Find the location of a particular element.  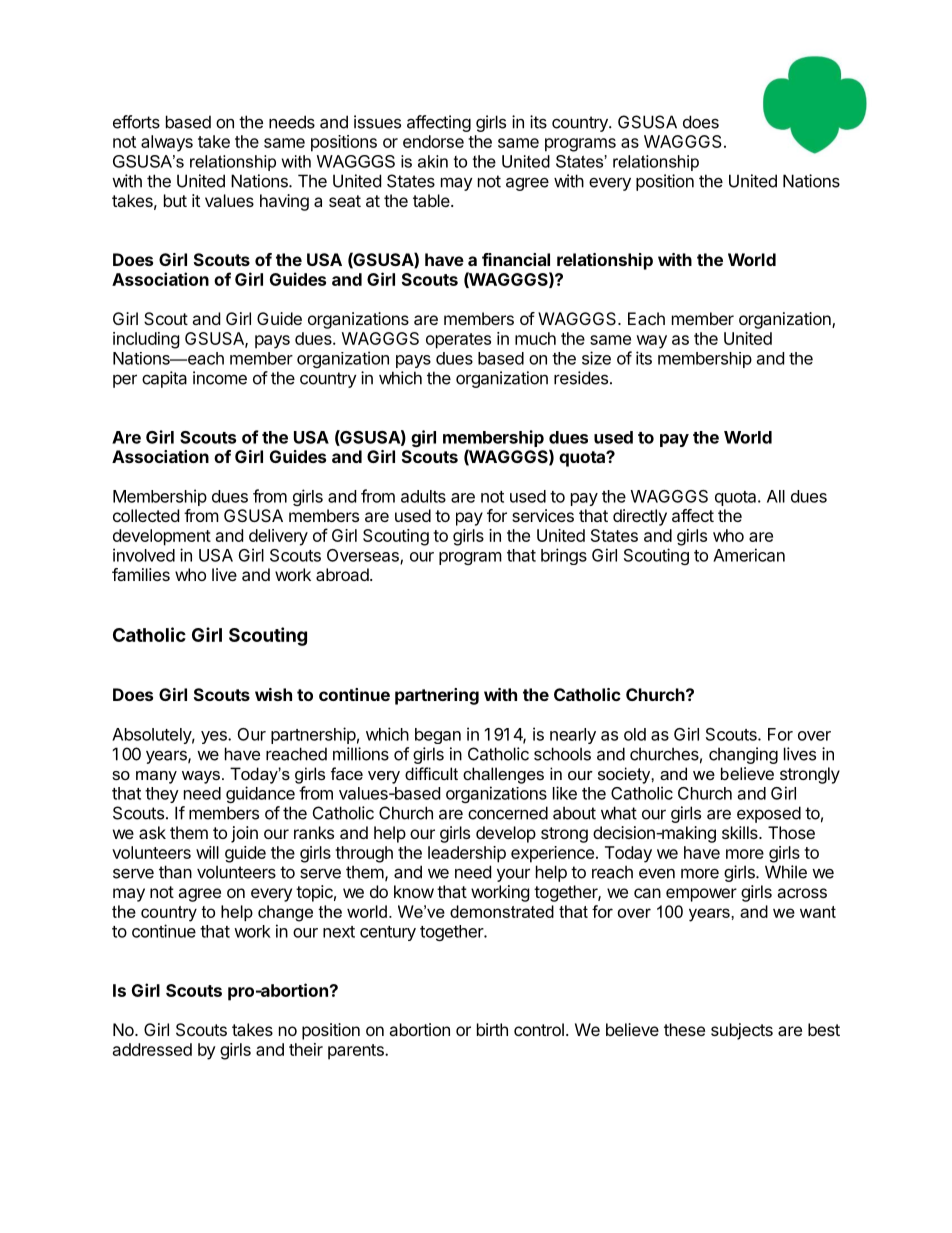

began is located at coordinates (438, 736).
